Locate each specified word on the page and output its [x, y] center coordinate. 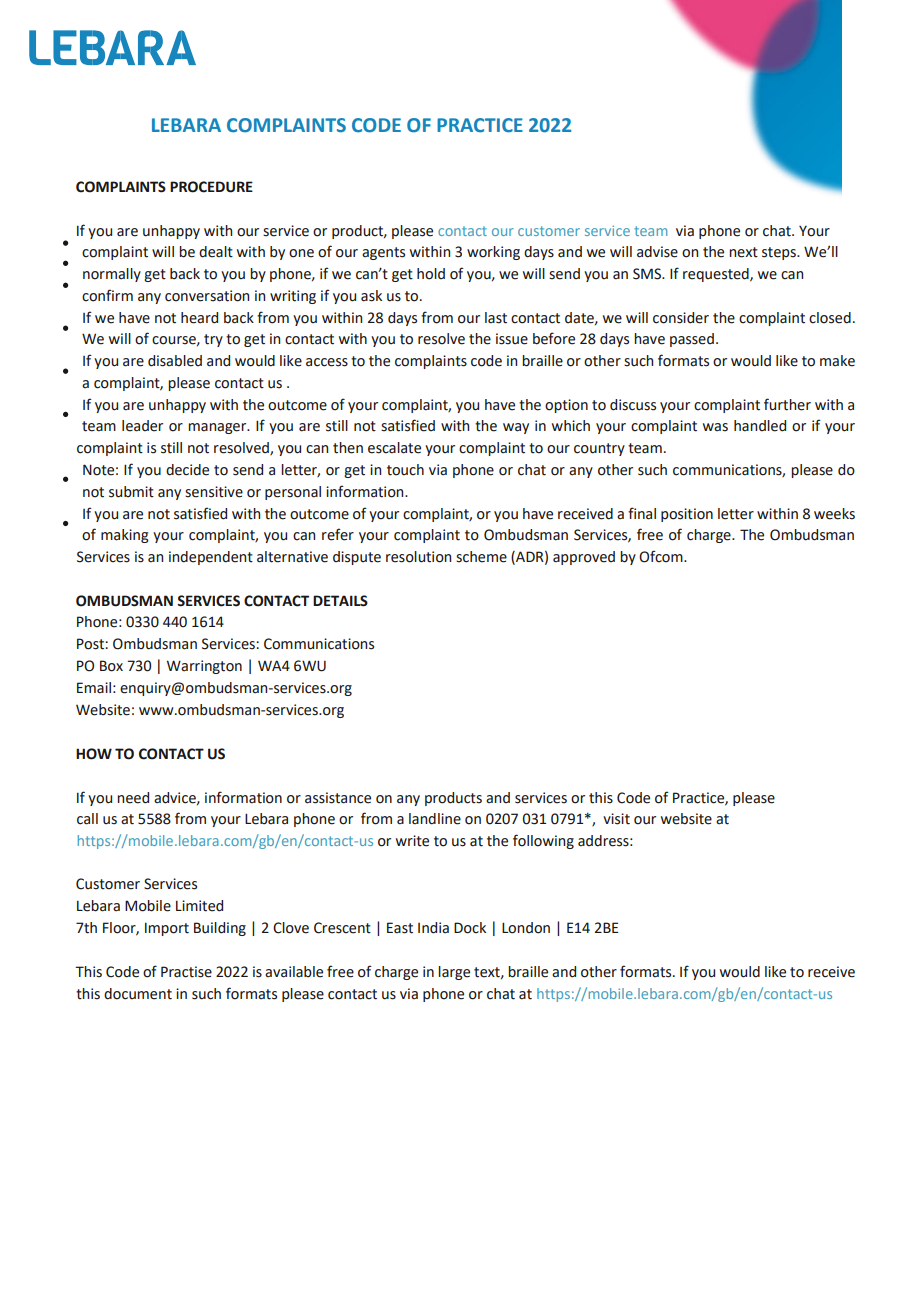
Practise [186, 972]
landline [435, 819]
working [493, 253]
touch [405, 470]
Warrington [204, 667]
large [454, 973]
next [743, 252]
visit [616, 819]
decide [187, 470]
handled [760, 426]
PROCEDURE [211, 187]
